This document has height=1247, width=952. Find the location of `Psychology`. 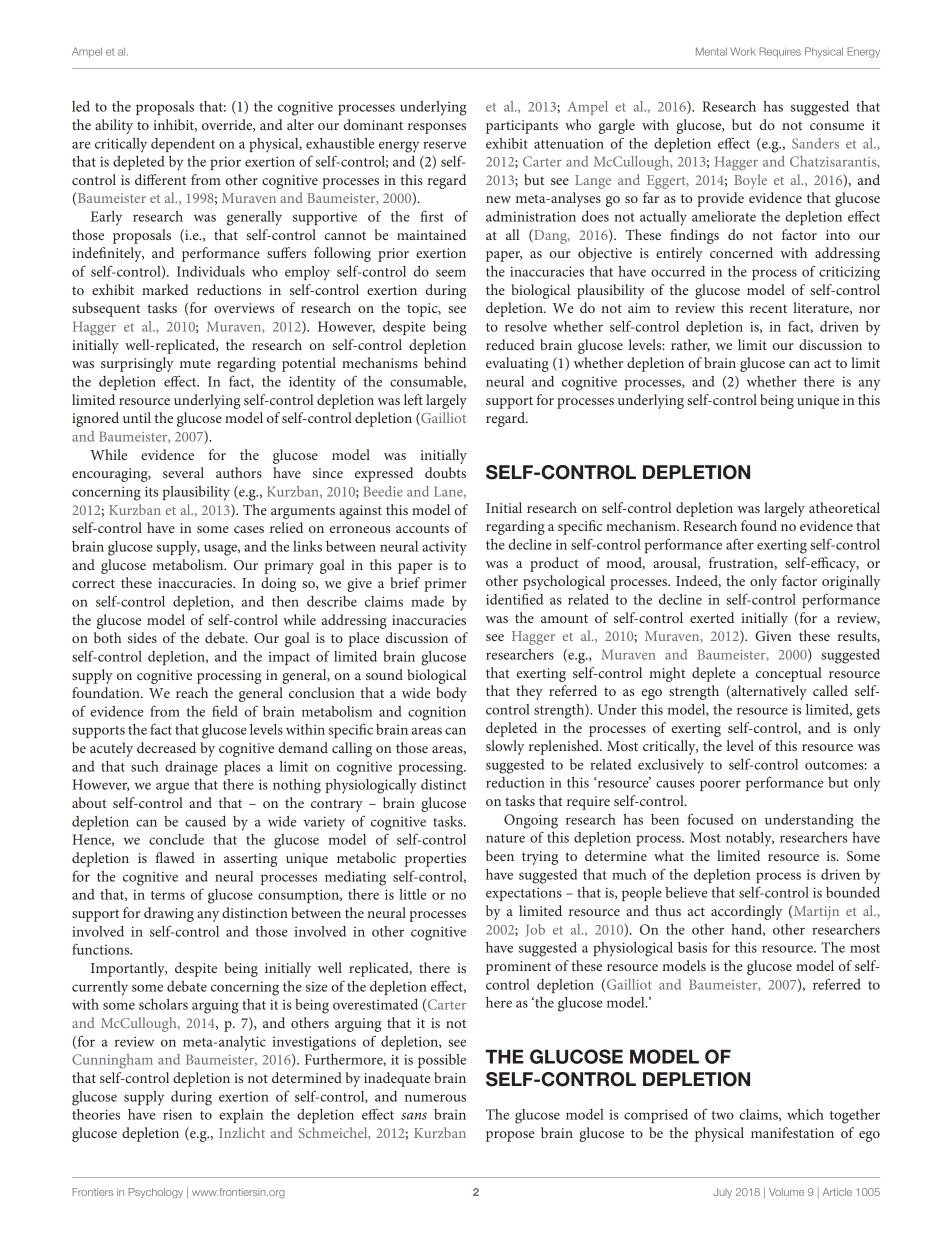

Psychology is located at coordinates (155, 1193).
